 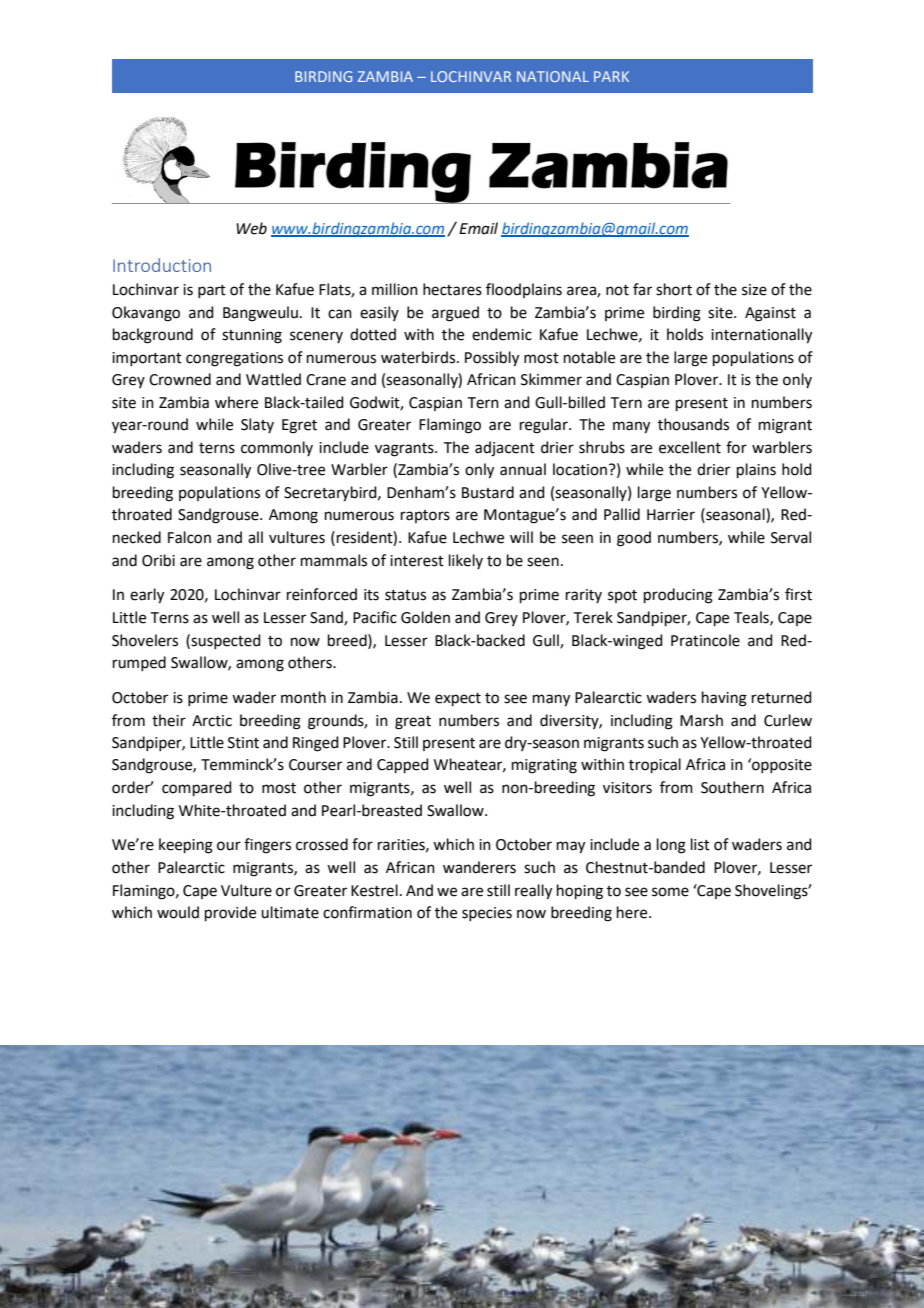 What do you see at coordinates (754, 290) in the screenshot?
I see `size` at bounding box center [754, 290].
